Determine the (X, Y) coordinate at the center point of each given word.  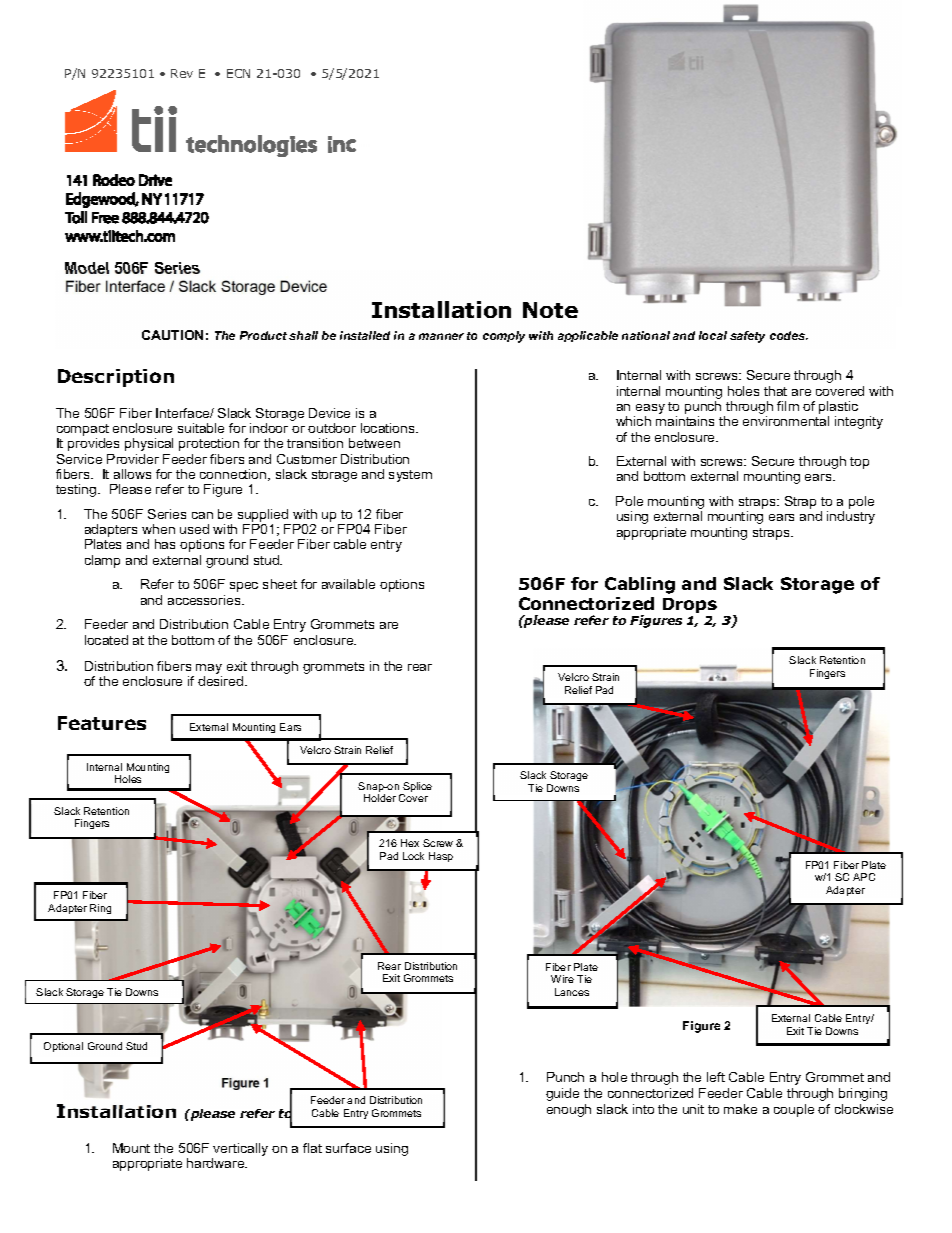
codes (789, 335)
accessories (205, 600)
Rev (182, 73)
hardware (217, 1163)
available (348, 584)
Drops (690, 605)
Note (550, 310)
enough (569, 1110)
